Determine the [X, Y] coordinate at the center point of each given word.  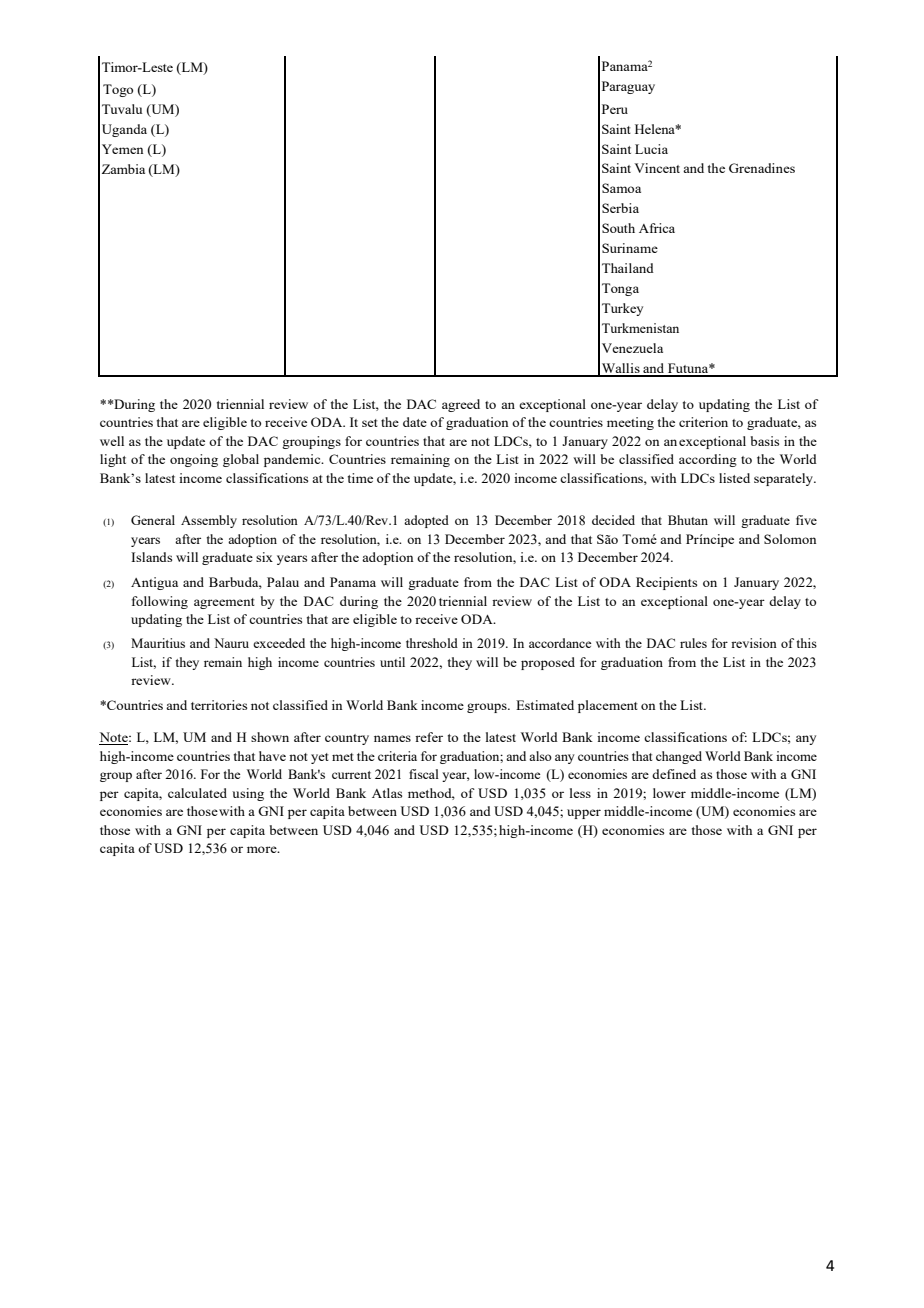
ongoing [194, 460]
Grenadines [762, 168]
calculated [197, 793]
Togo [118, 90]
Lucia [651, 149]
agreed [461, 405]
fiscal [424, 774]
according [708, 460]
